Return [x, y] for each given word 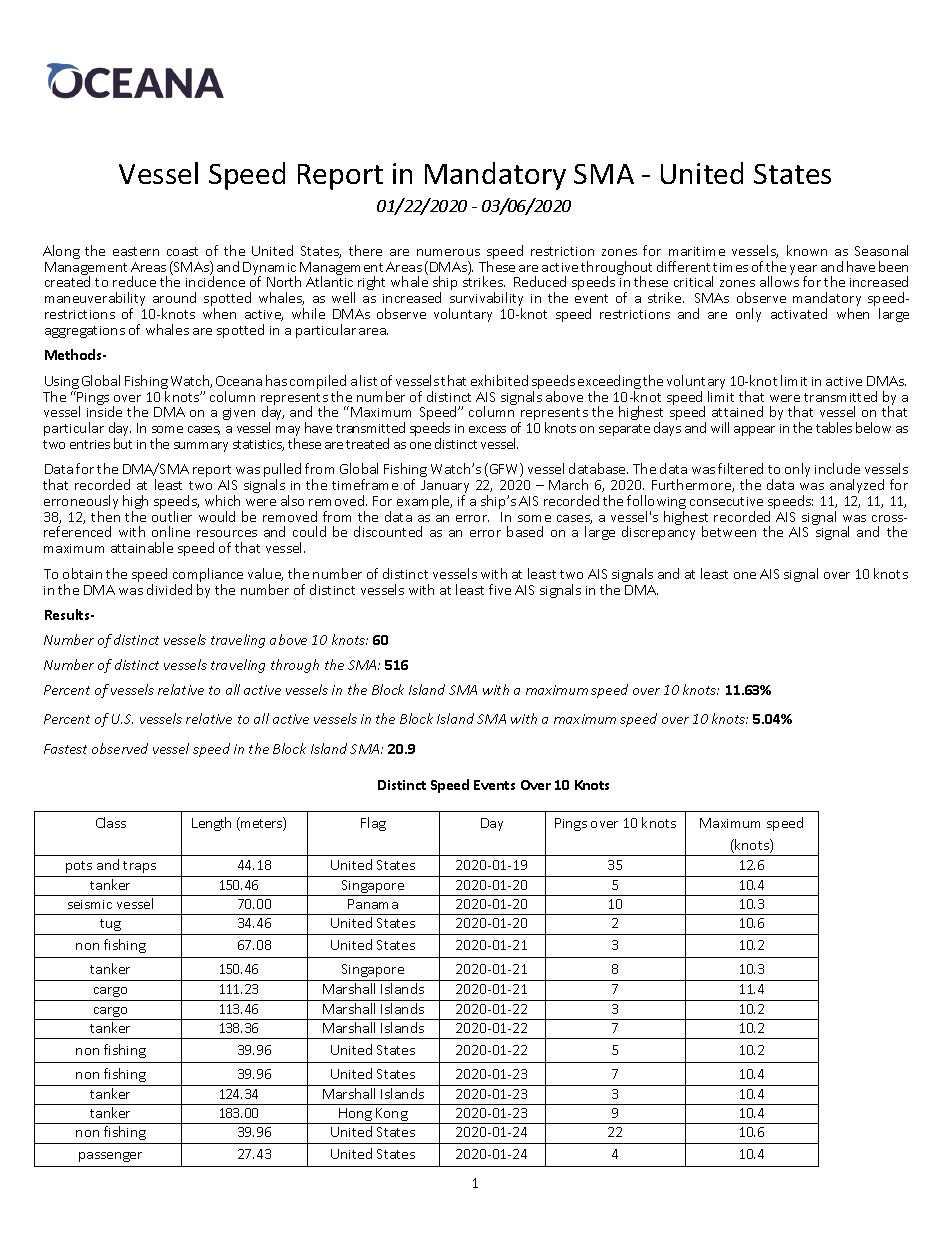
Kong [392, 1116]
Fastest [65, 749]
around [174, 297]
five [500, 589]
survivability [486, 300]
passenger [110, 1157]
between [729, 531]
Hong [356, 1116]
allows [779, 281]
